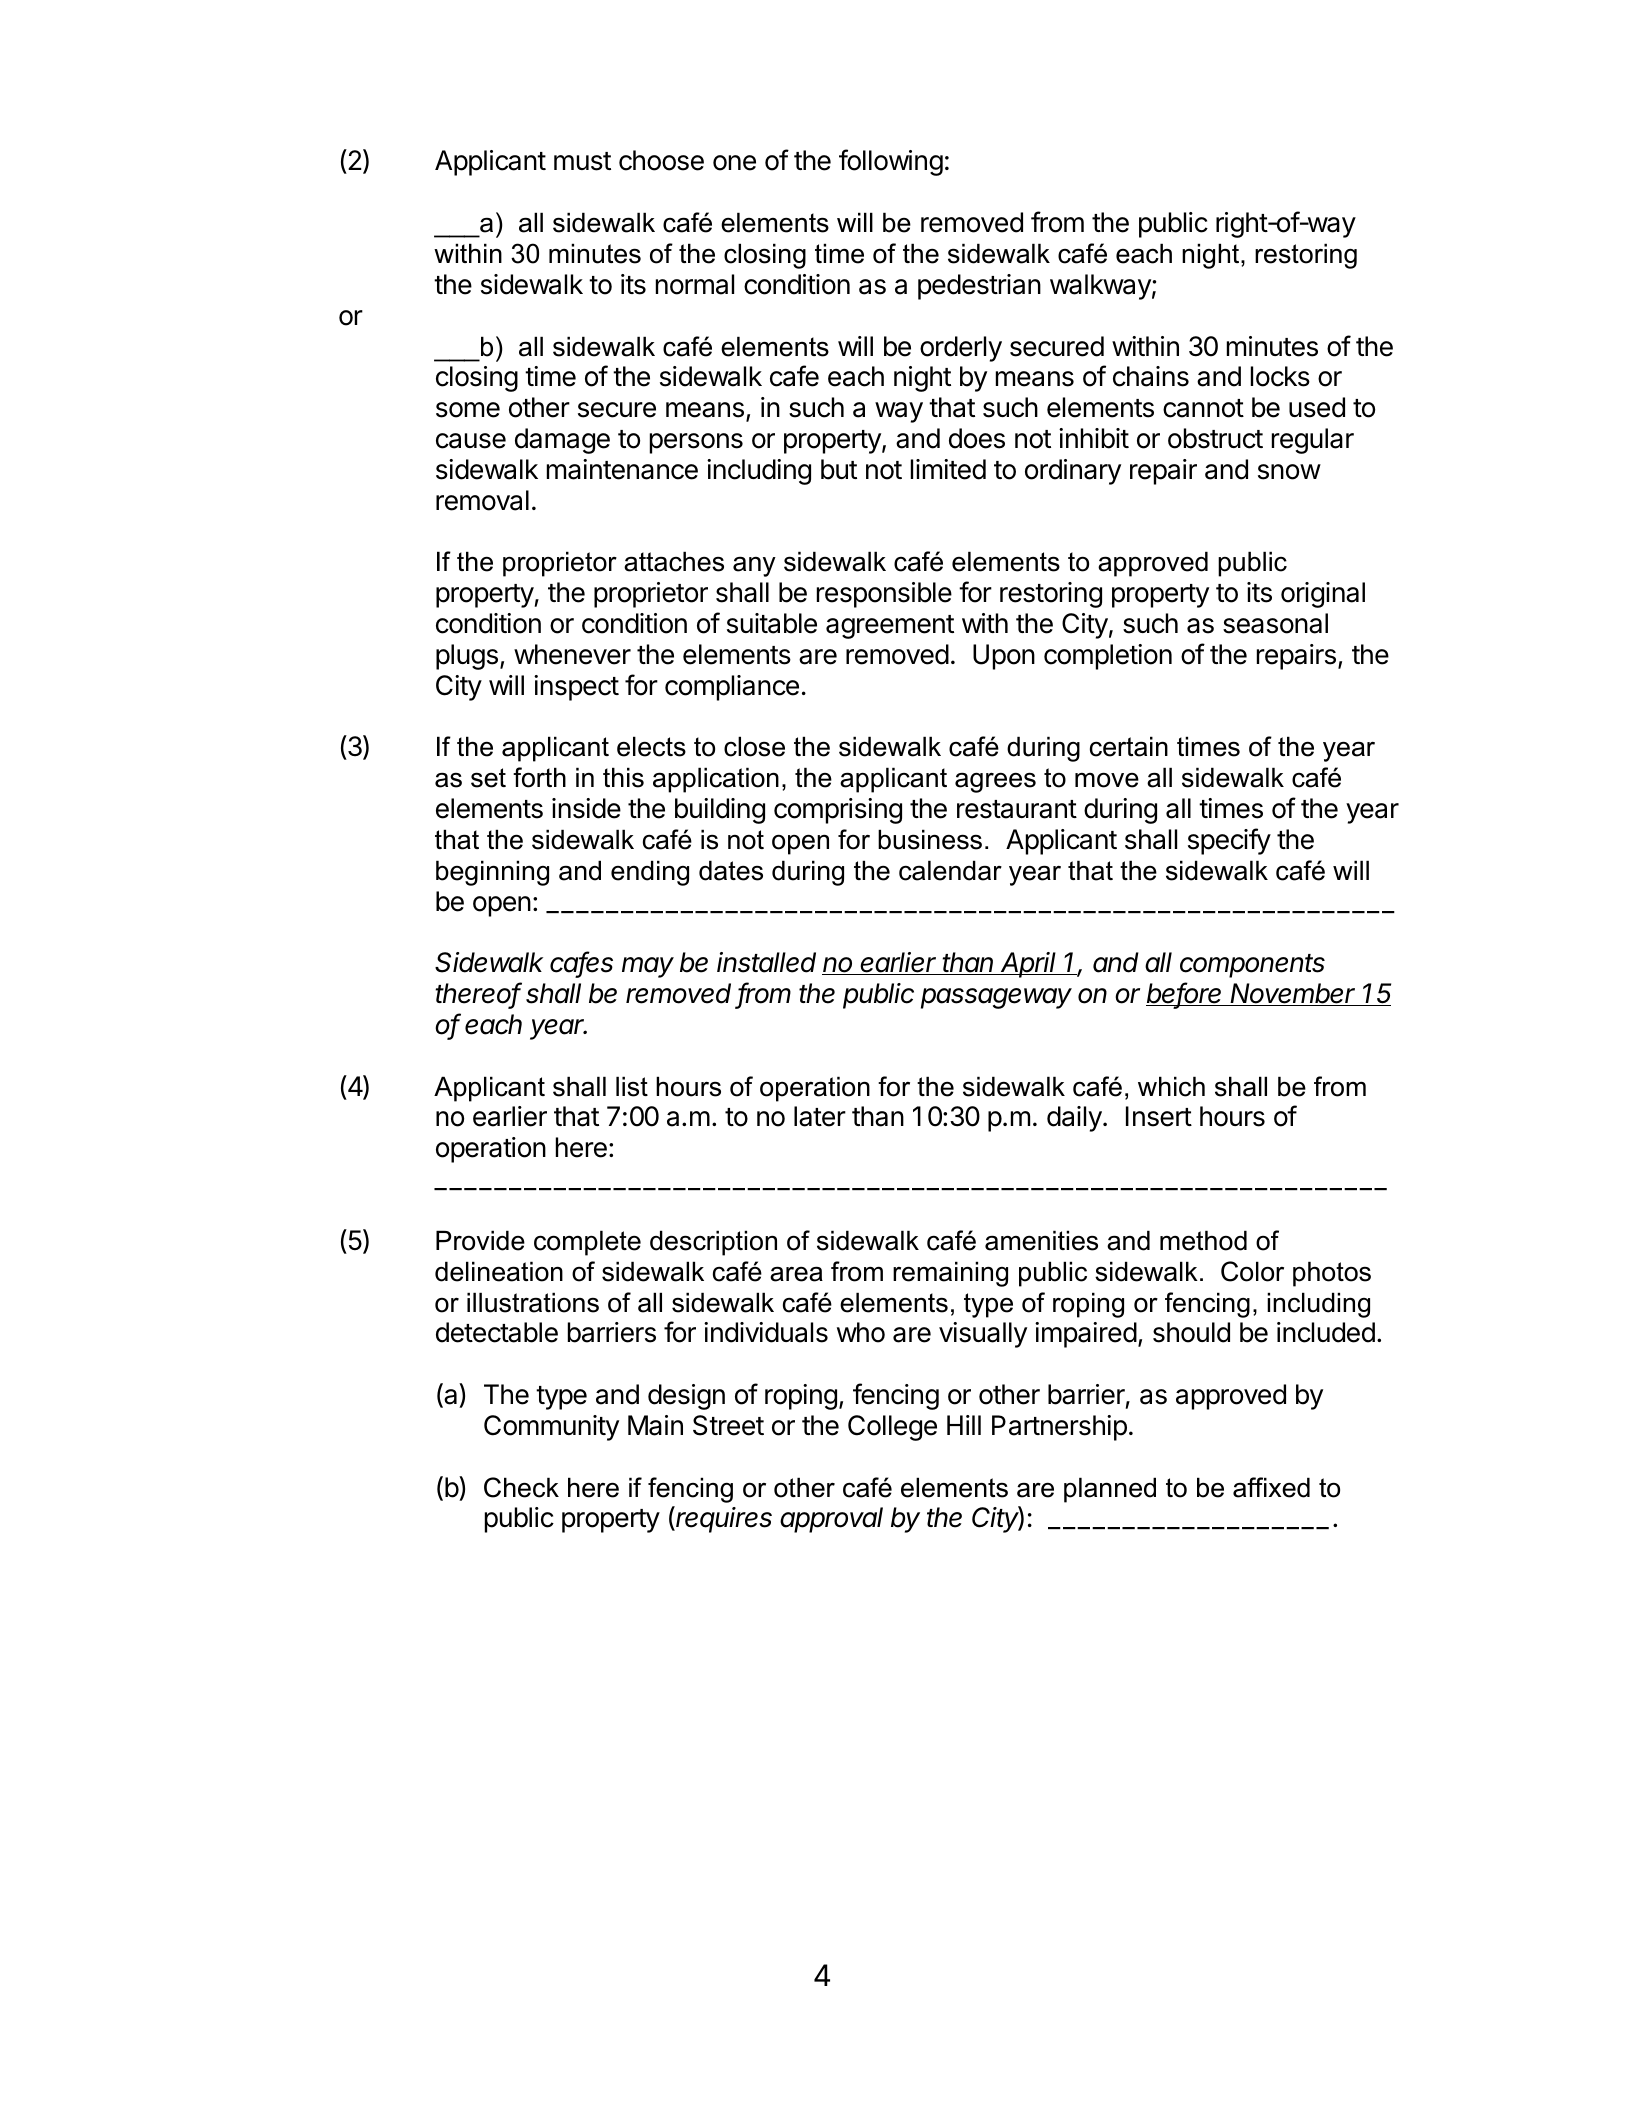 Image resolution: width=1642 pixels, height=2124 pixels. What do you see at coordinates (891, 162) in the page?
I see `following` at bounding box center [891, 162].
